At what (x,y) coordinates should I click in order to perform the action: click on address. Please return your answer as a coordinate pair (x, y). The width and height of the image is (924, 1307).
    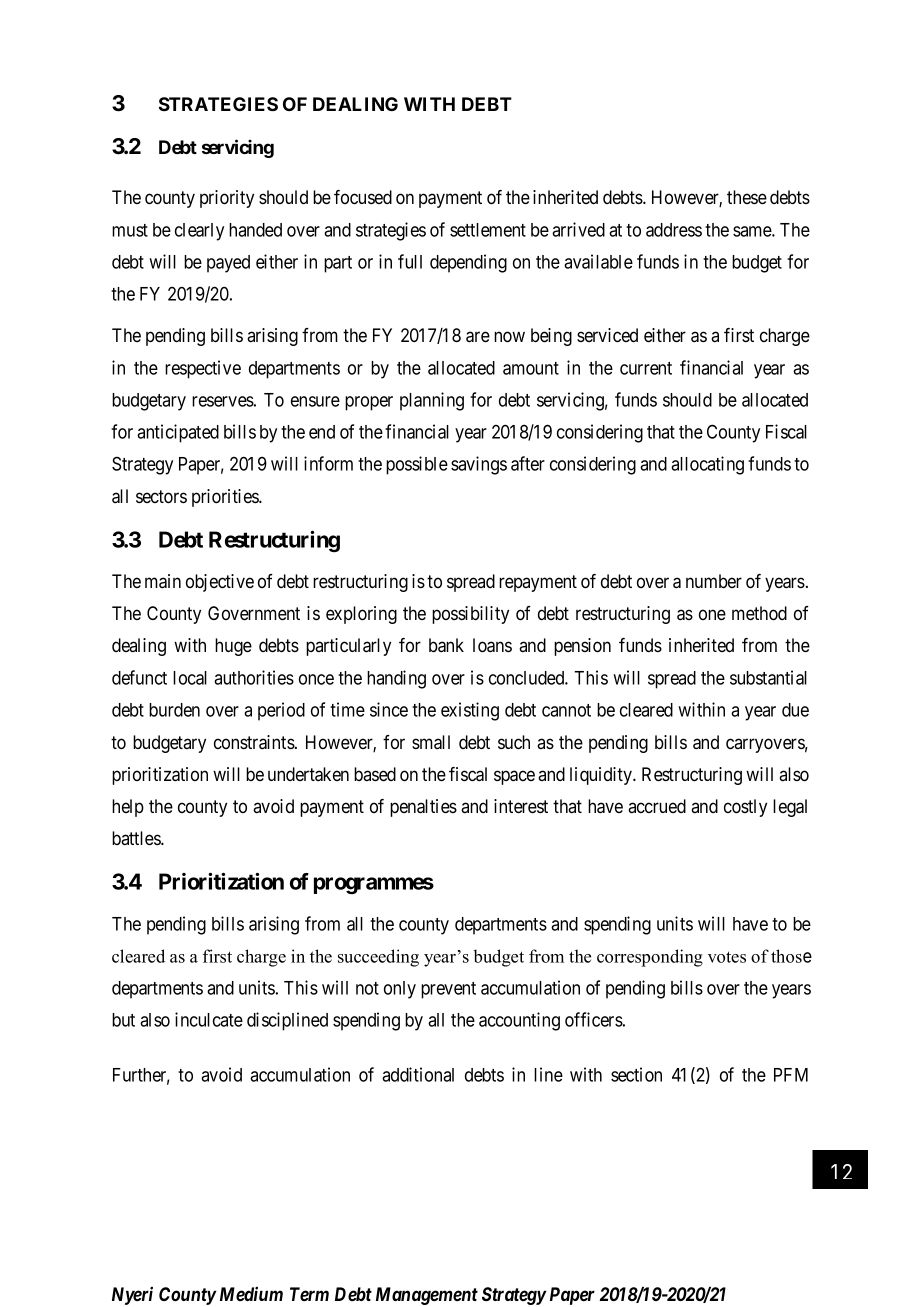
    Looking at the image, I should click on (674, 230).
